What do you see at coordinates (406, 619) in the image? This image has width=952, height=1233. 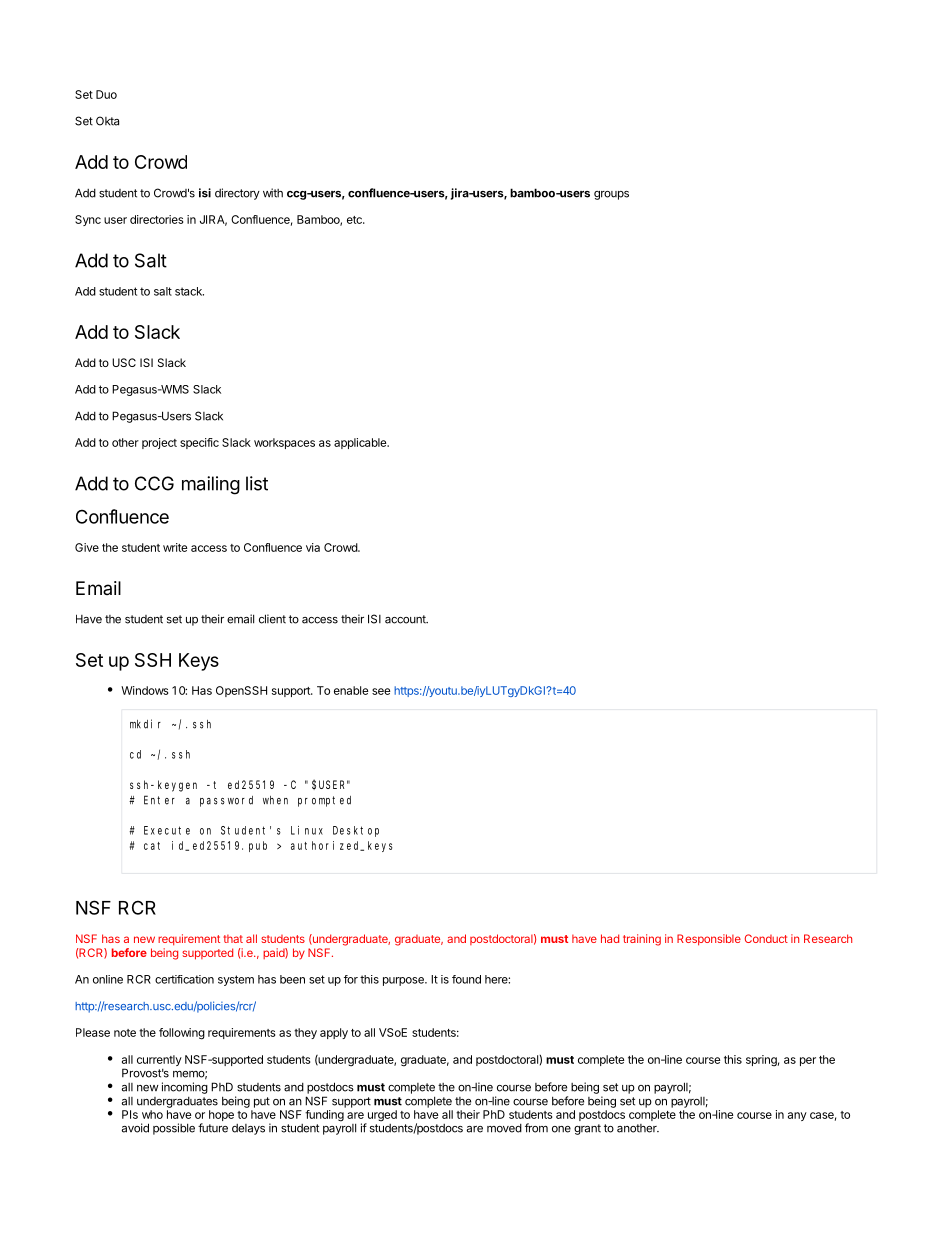 I see `account` at bounding box center [406, 619].
